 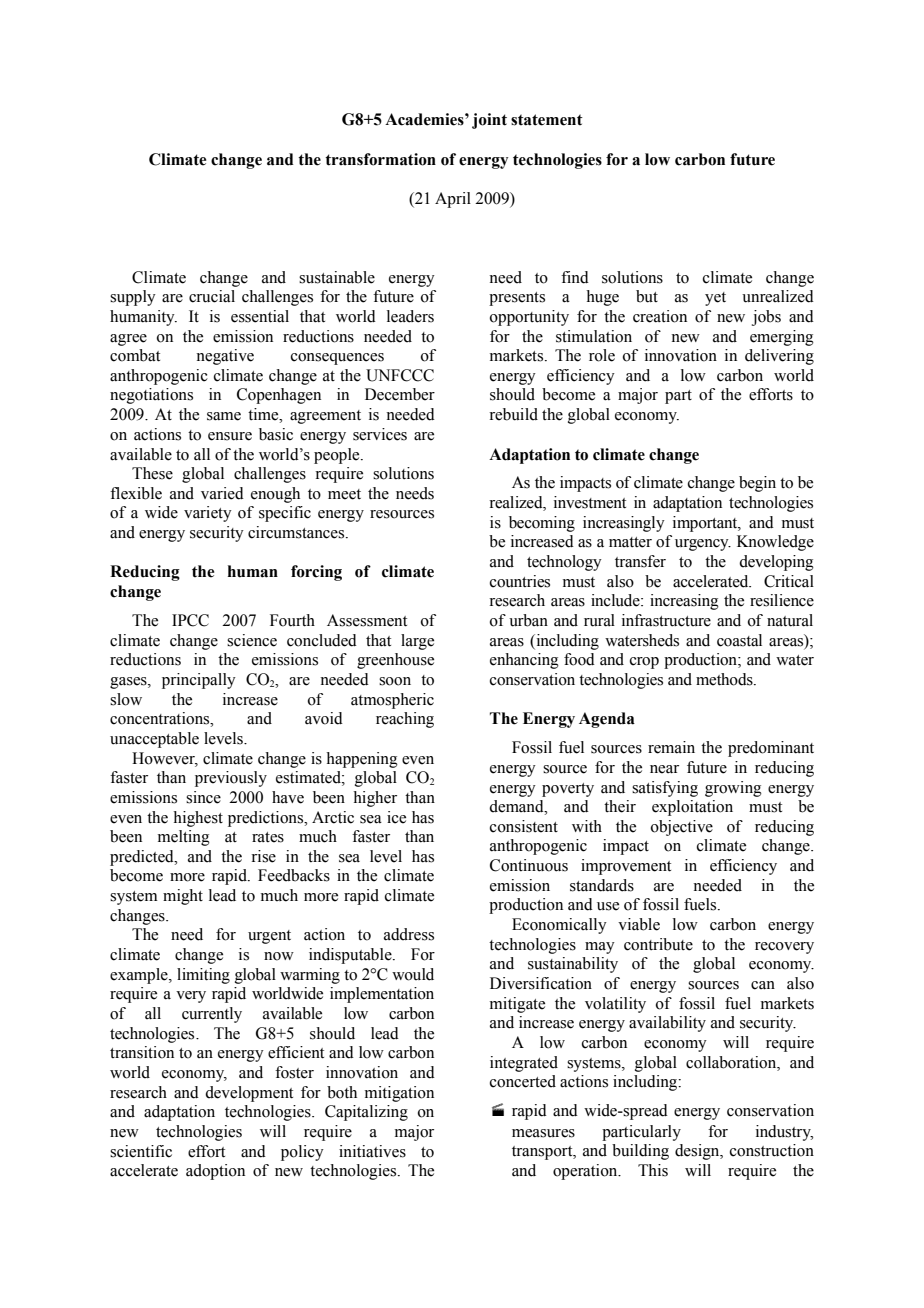 I want to click on large, so click(x=417, y=642).
